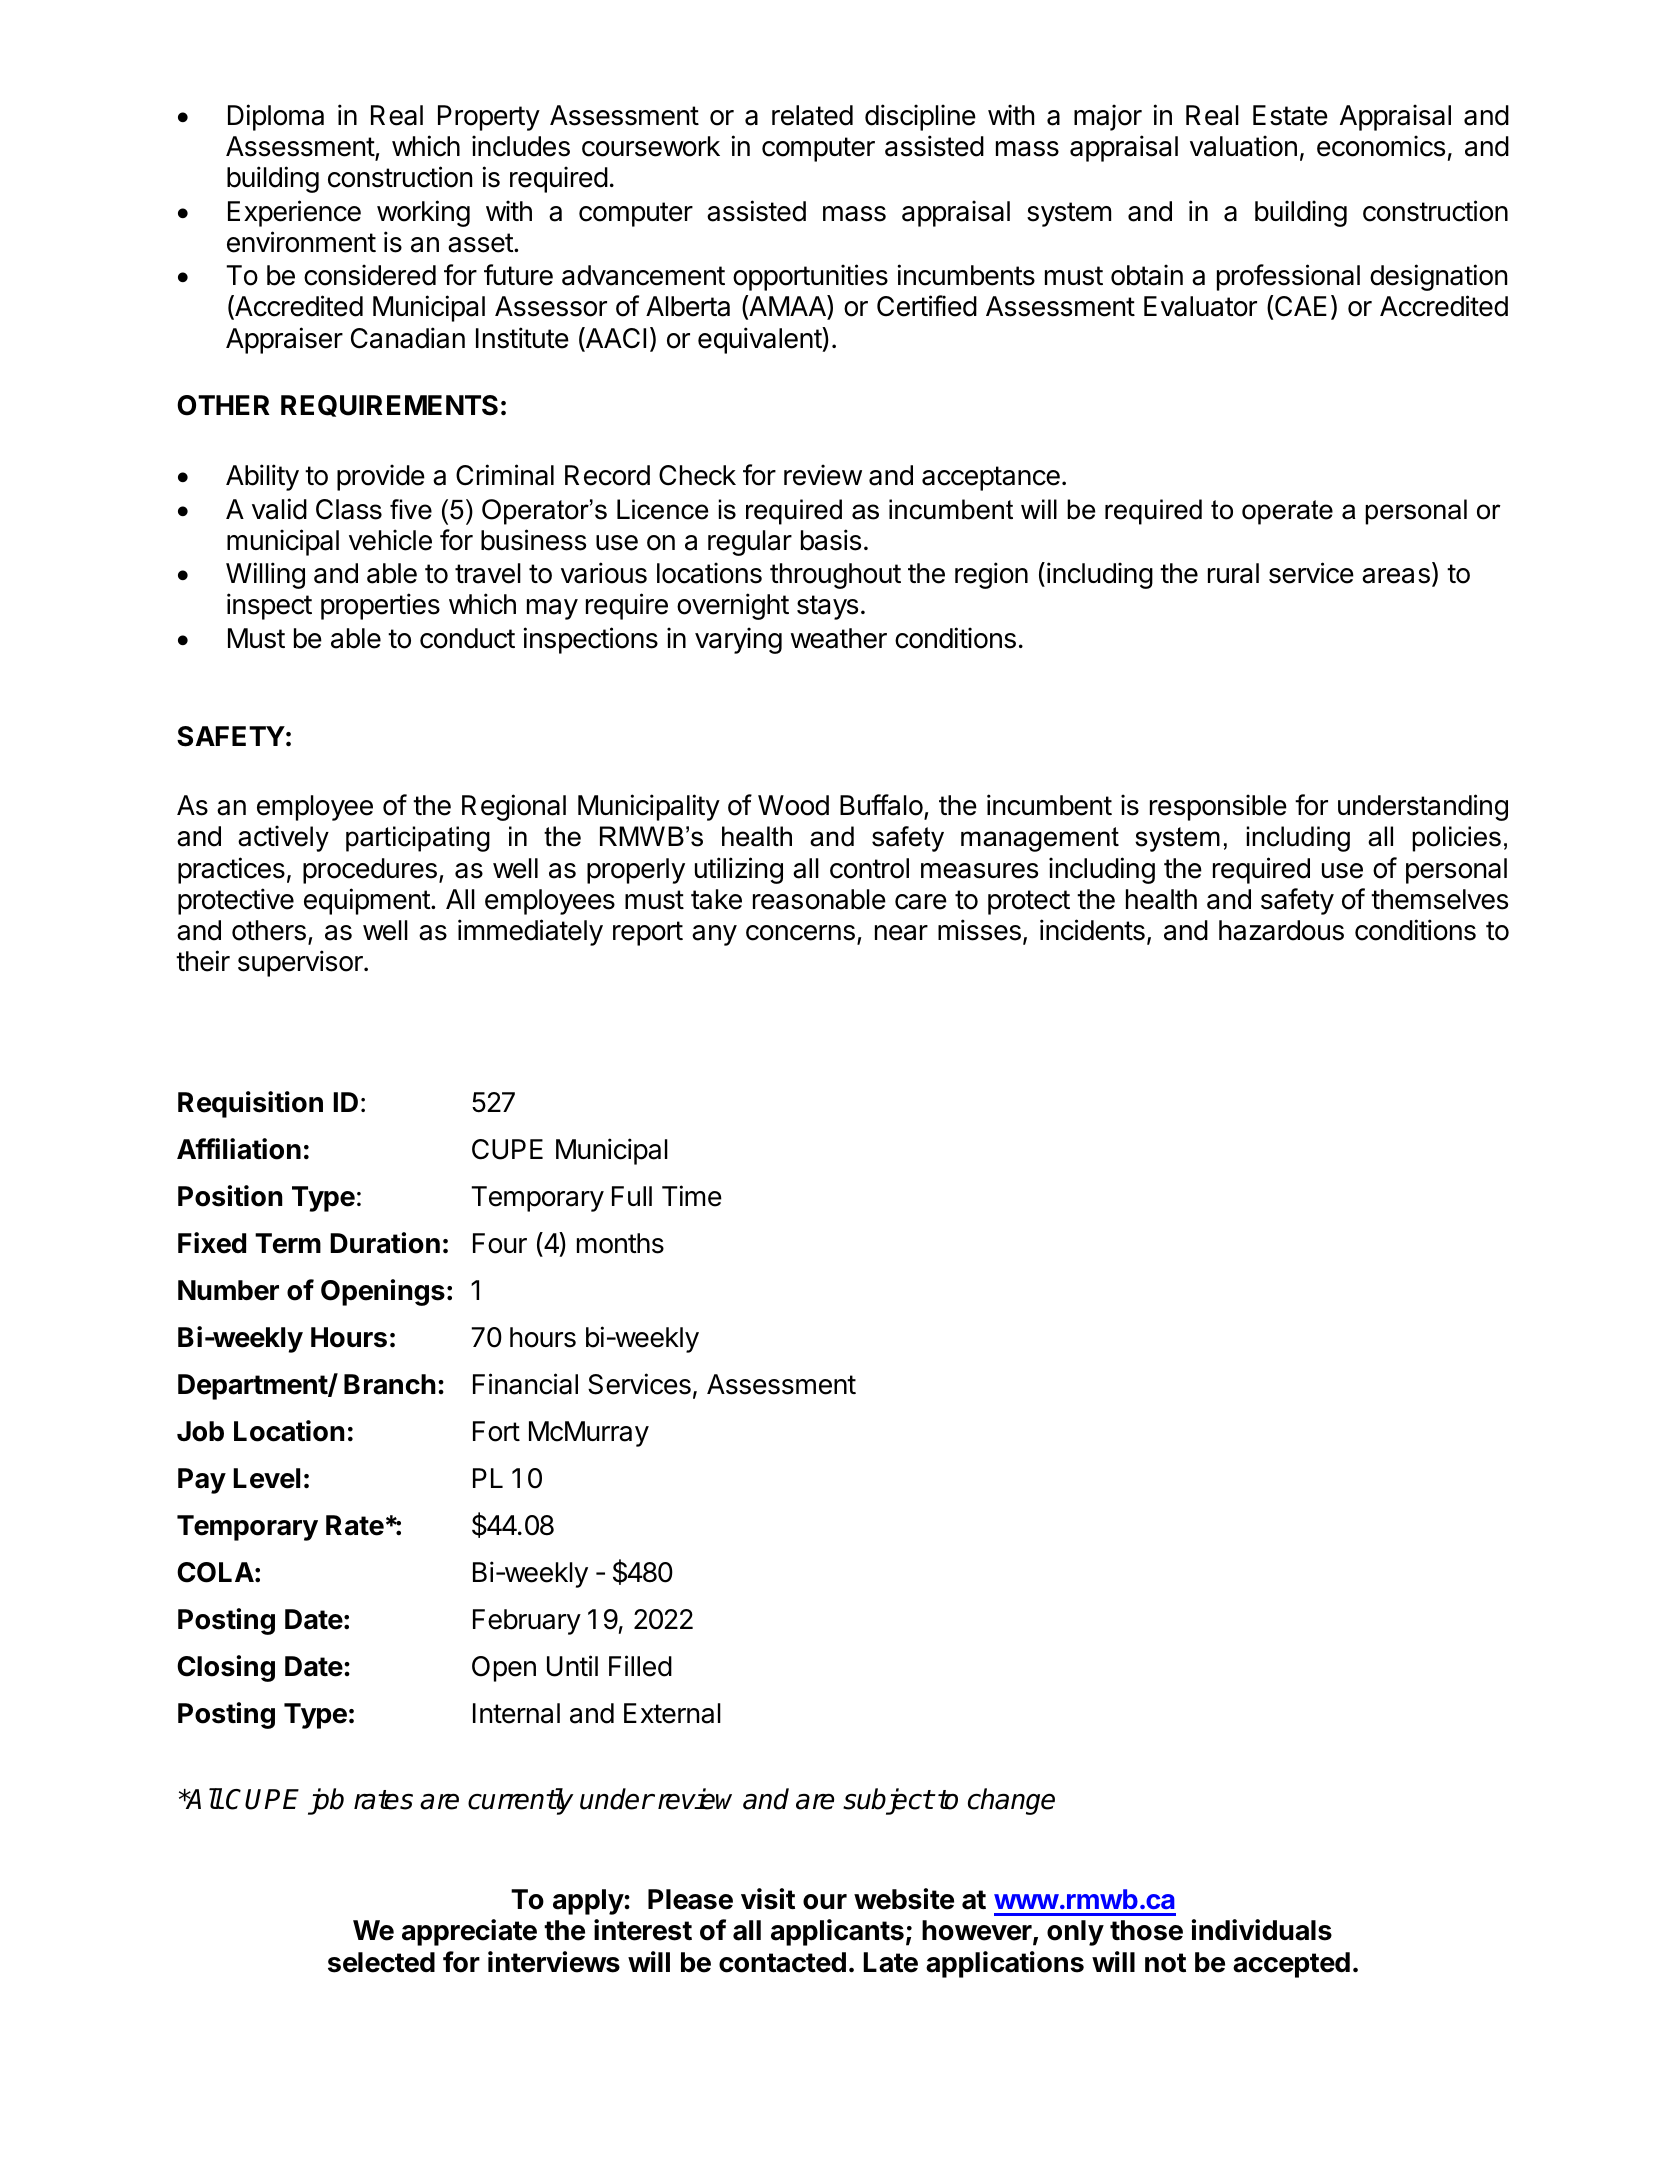 The height and width of the screenshot is (2158, 1667). I want to click on valuation, so click(1243, 146).
